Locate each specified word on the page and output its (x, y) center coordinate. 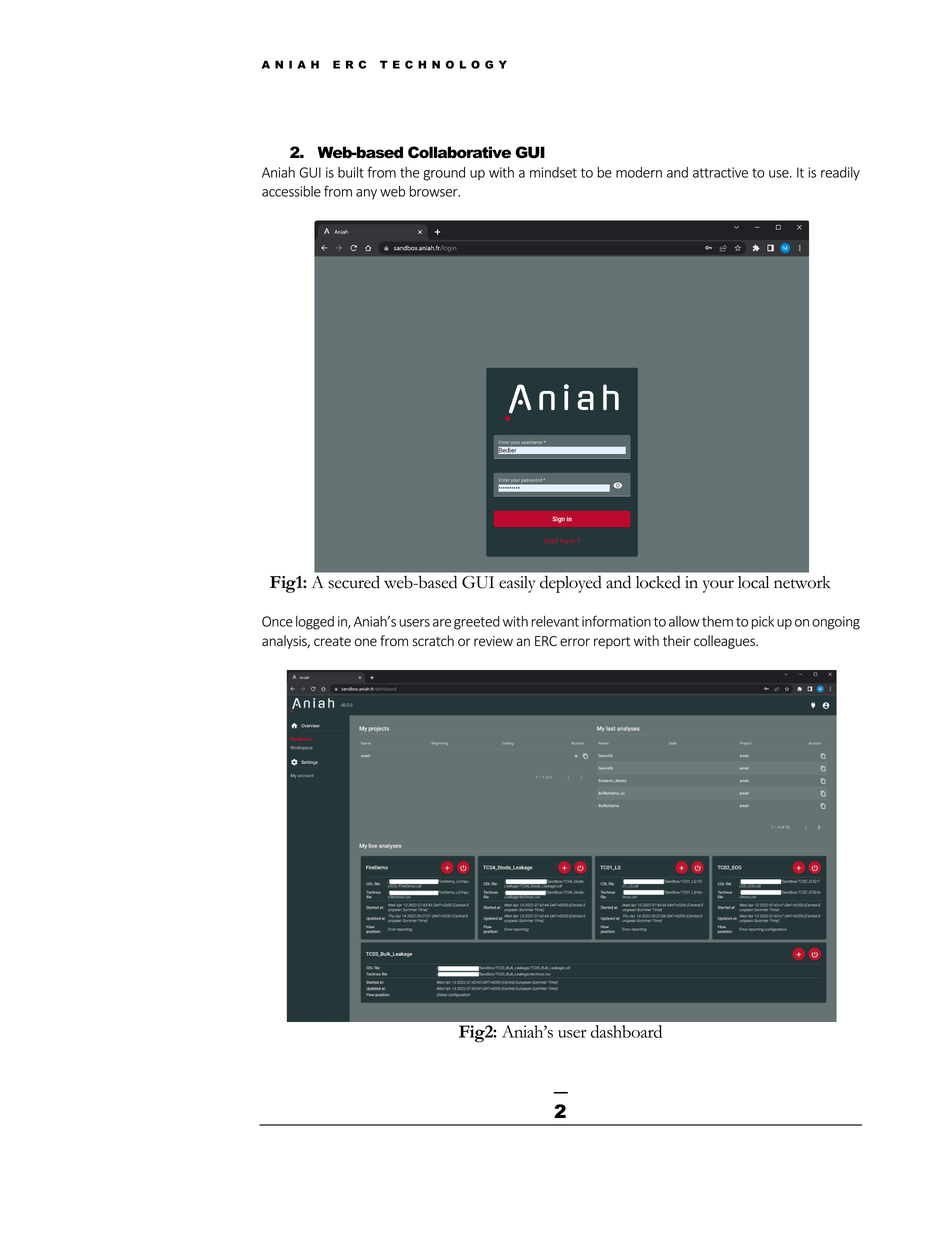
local (753, 582)
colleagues (725, 642)
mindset (553, 172)
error (575, 642)
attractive (720, 172)
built (351, 172)
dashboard (626, 1031)
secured (354, 582)
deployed (571, 584)
